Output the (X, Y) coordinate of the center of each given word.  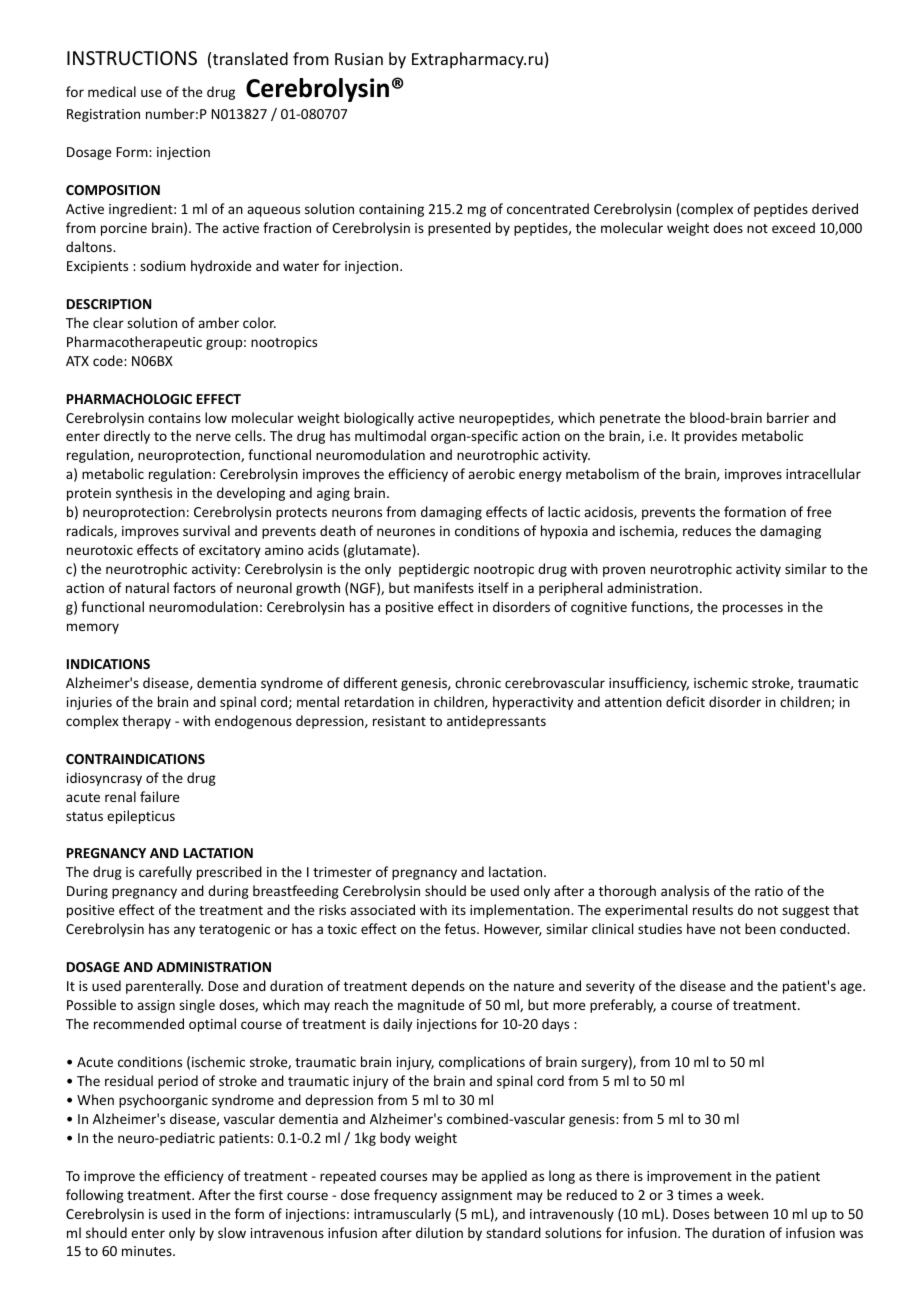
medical (112, 91)
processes (753, 609)
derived (835, 208)
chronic (478, 682)
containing (391, 210)
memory (93, 628)
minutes (148, 1251)
